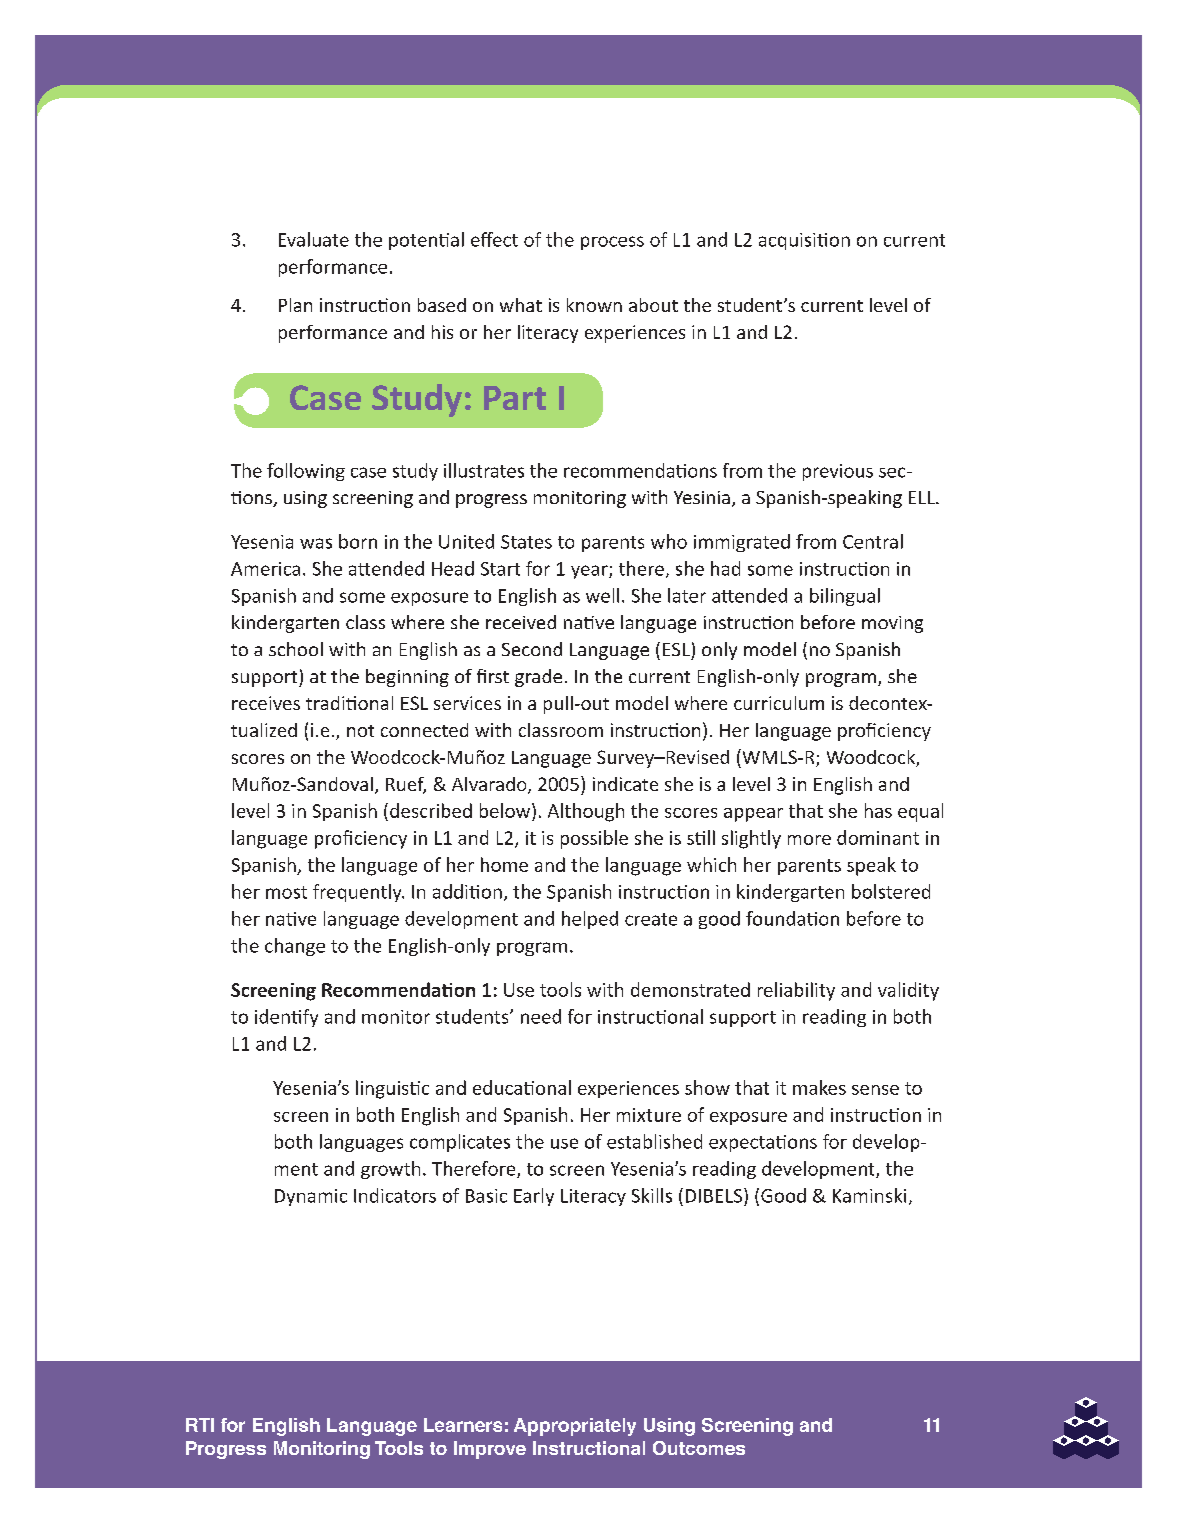  I want to click on more, so click(809, 840).
